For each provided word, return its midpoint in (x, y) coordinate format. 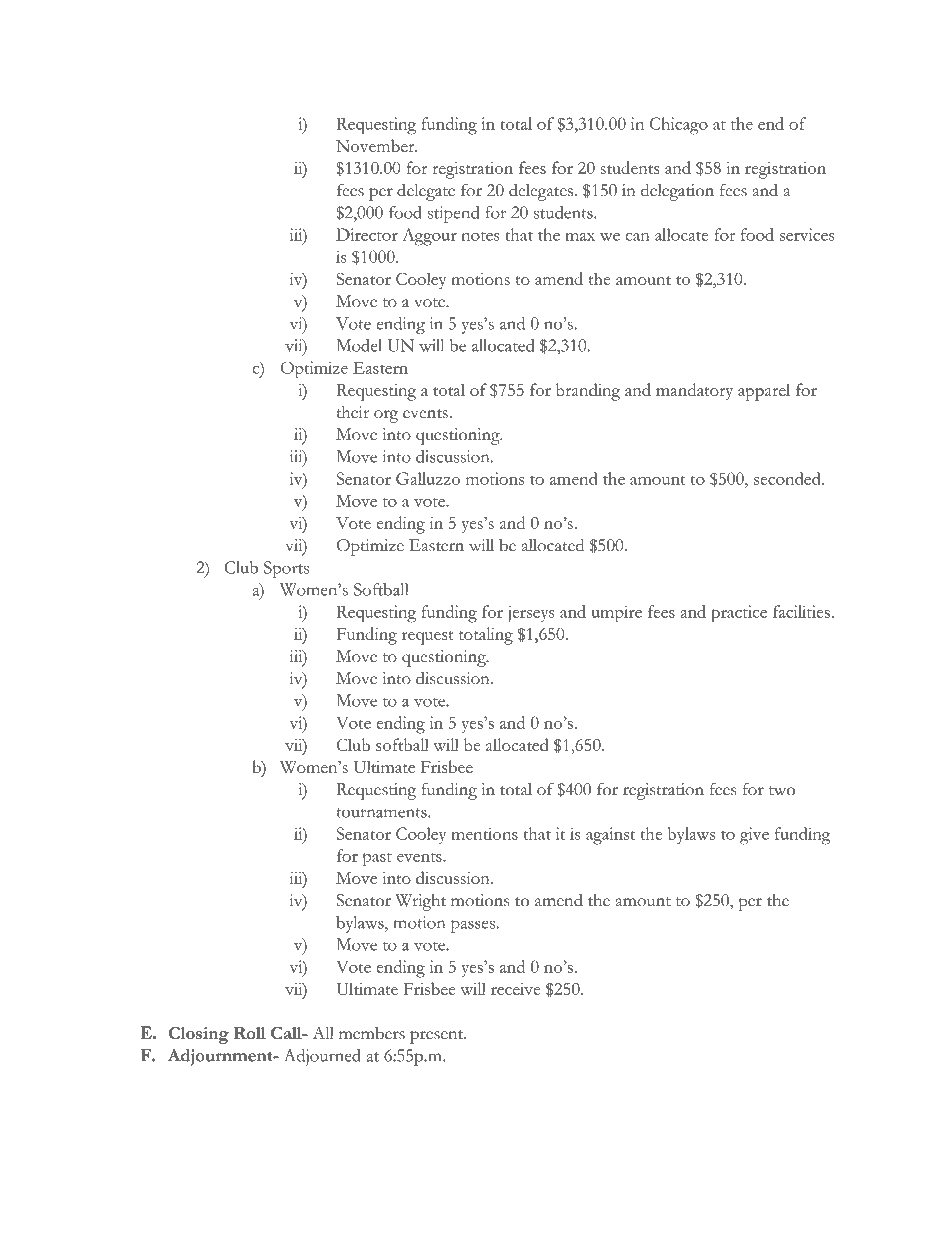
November (376, 145)
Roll (250, 1033)
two (782, 791)
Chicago (679, 126)
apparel (764, 392)
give (754, 836)
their (352, 412)
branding (588, 392)
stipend (453, 214)
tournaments (382, 813)
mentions (484, 833)
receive (515, 989)
